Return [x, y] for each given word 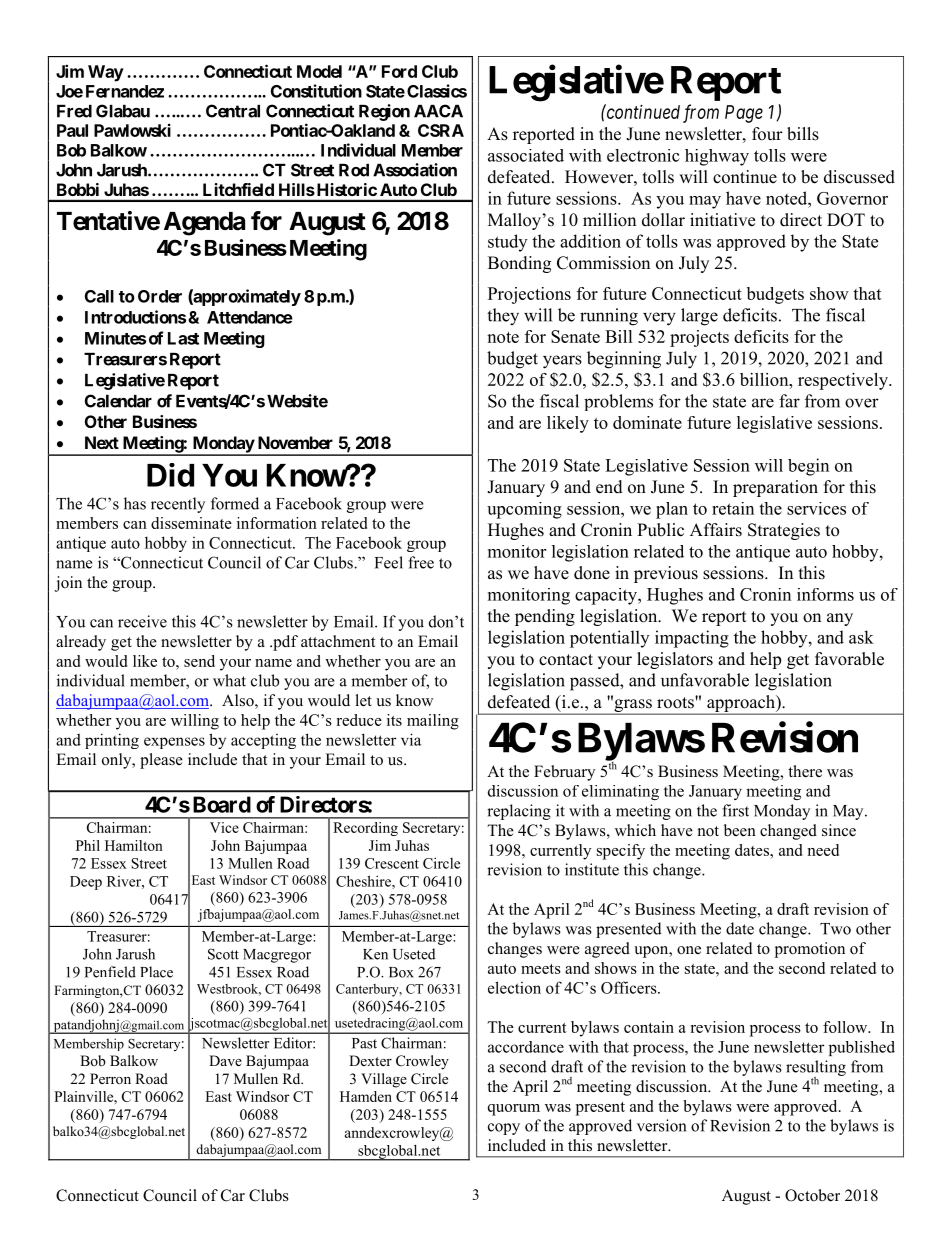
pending [545, 617]
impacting [692, 639]
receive [142, 621]
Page [744, 114]
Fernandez [125, 91]
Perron [110, 1078]
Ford [399, 71]
